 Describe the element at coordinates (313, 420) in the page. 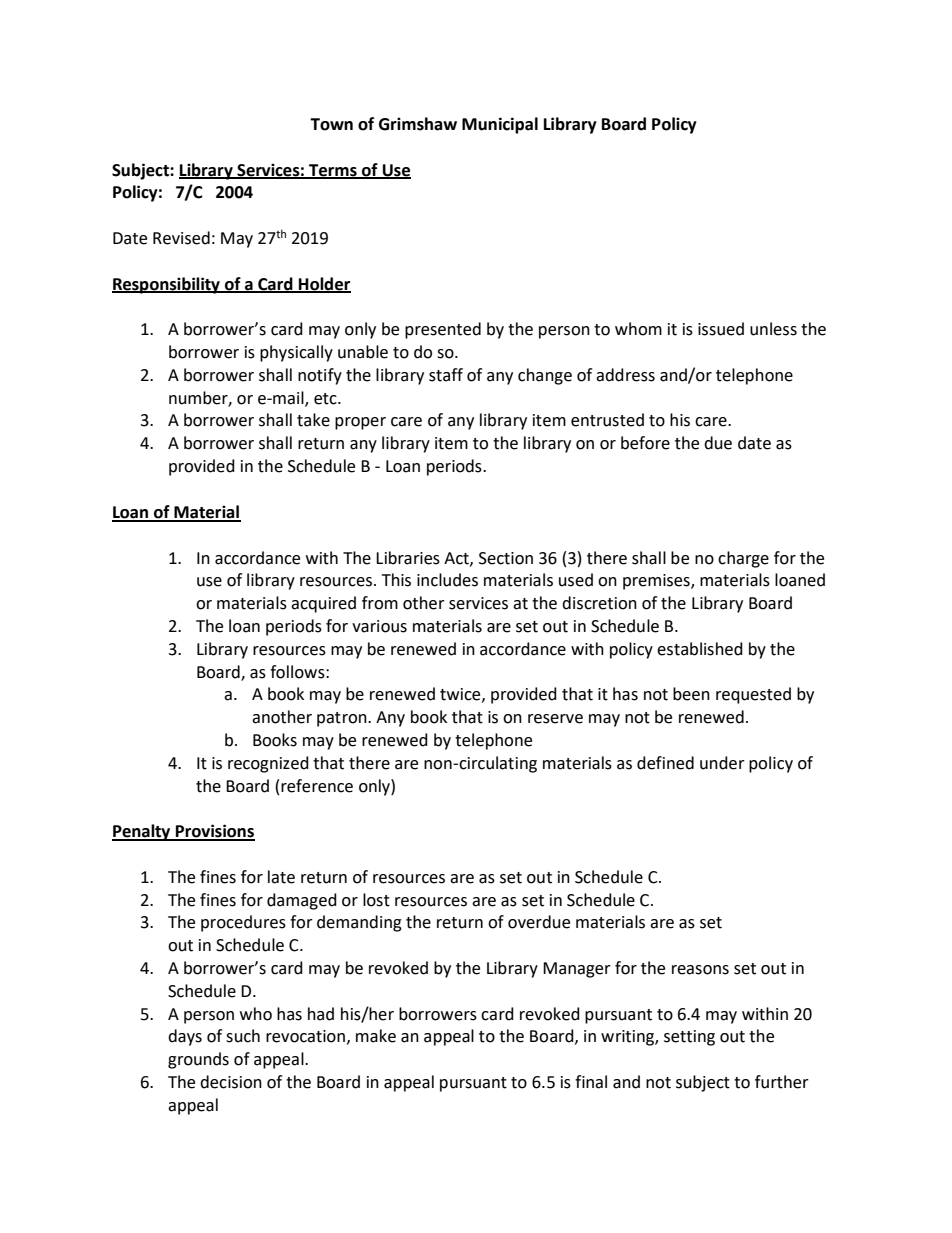

I see `take` at that location.
